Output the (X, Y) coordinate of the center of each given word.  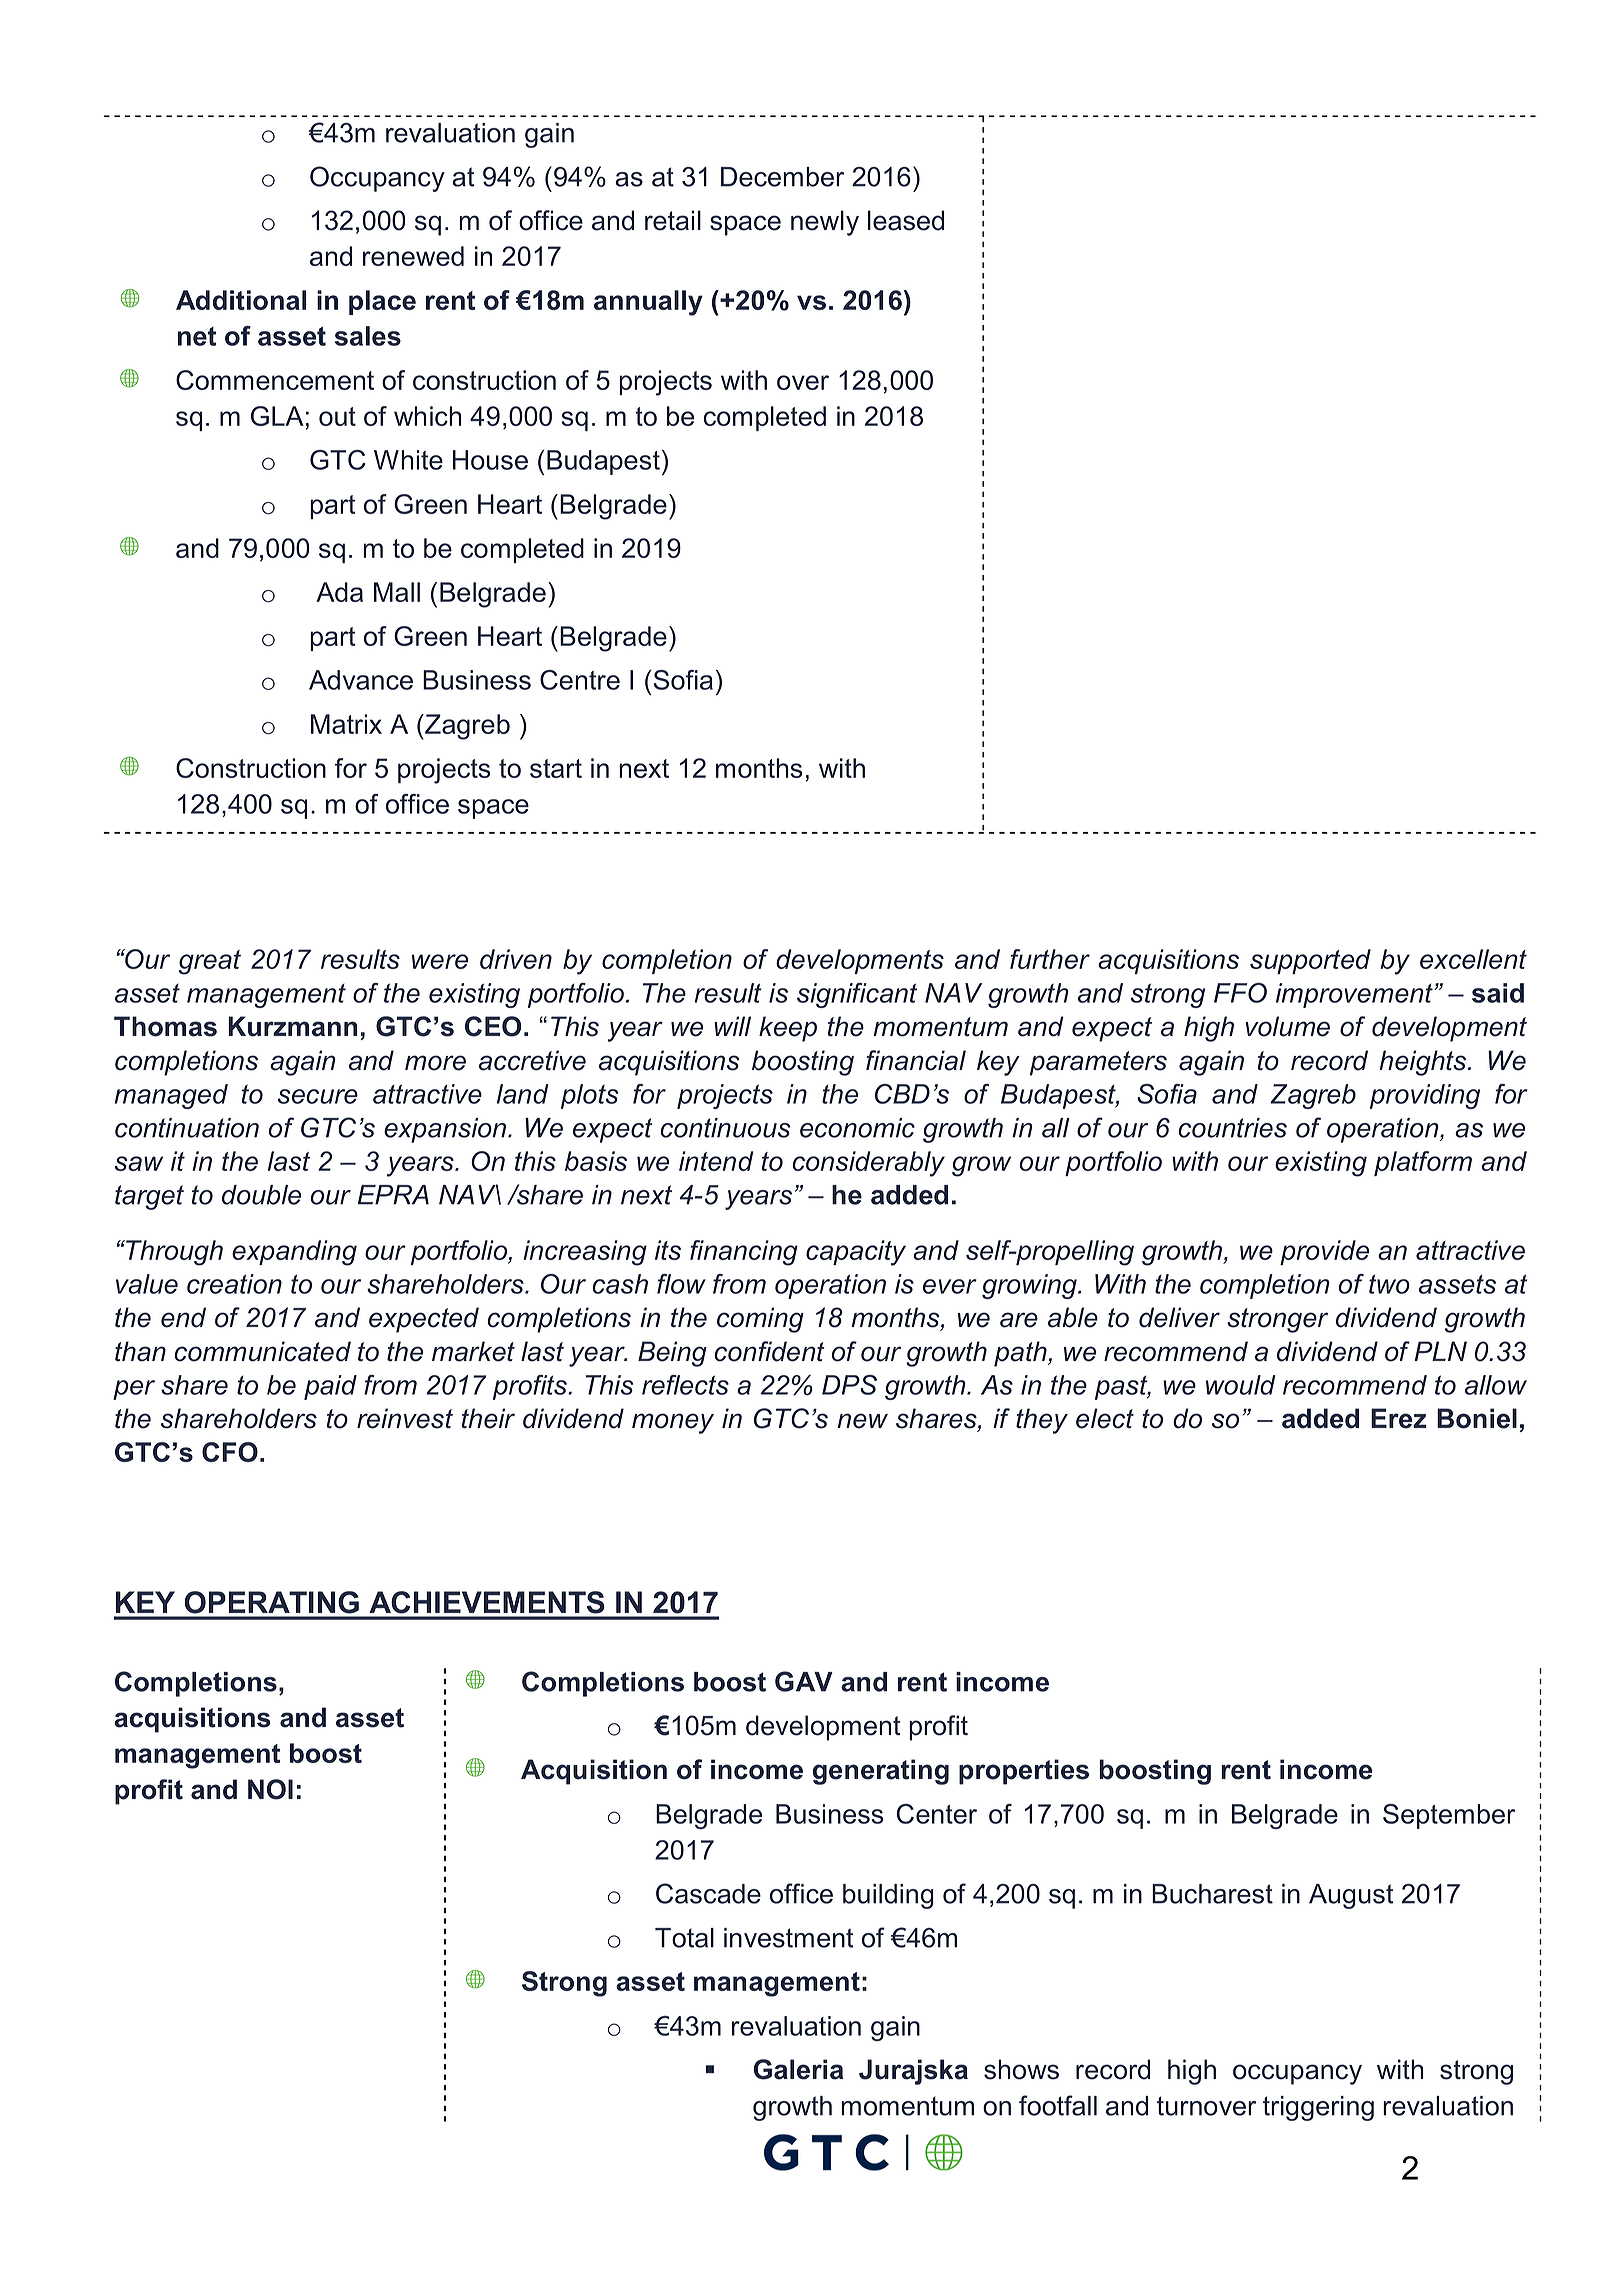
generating (881, 1772)
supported (1310, 961)
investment (789, 1938)
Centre (580, 680)
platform (1423, 1163)
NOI (270, 1789)
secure (318, 1096)
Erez (1399, 1418)
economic (857, 1128)
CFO (230, 1452)
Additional (241, 300)
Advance (361, 680)
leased (906, 220)
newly (825, 223)
